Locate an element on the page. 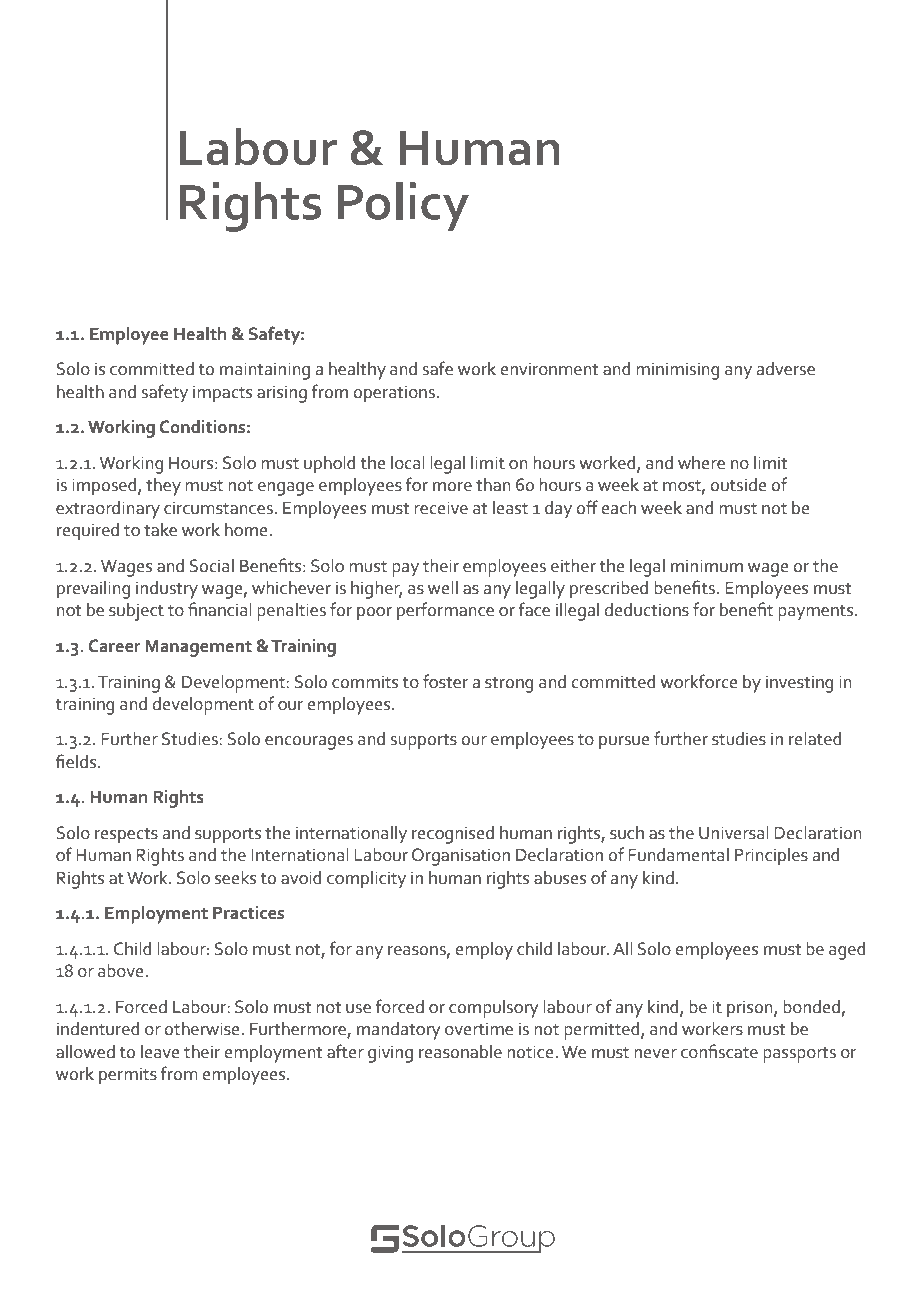 The width and height of the image is (924, 1308). local is located at coordinates (408, 463).
